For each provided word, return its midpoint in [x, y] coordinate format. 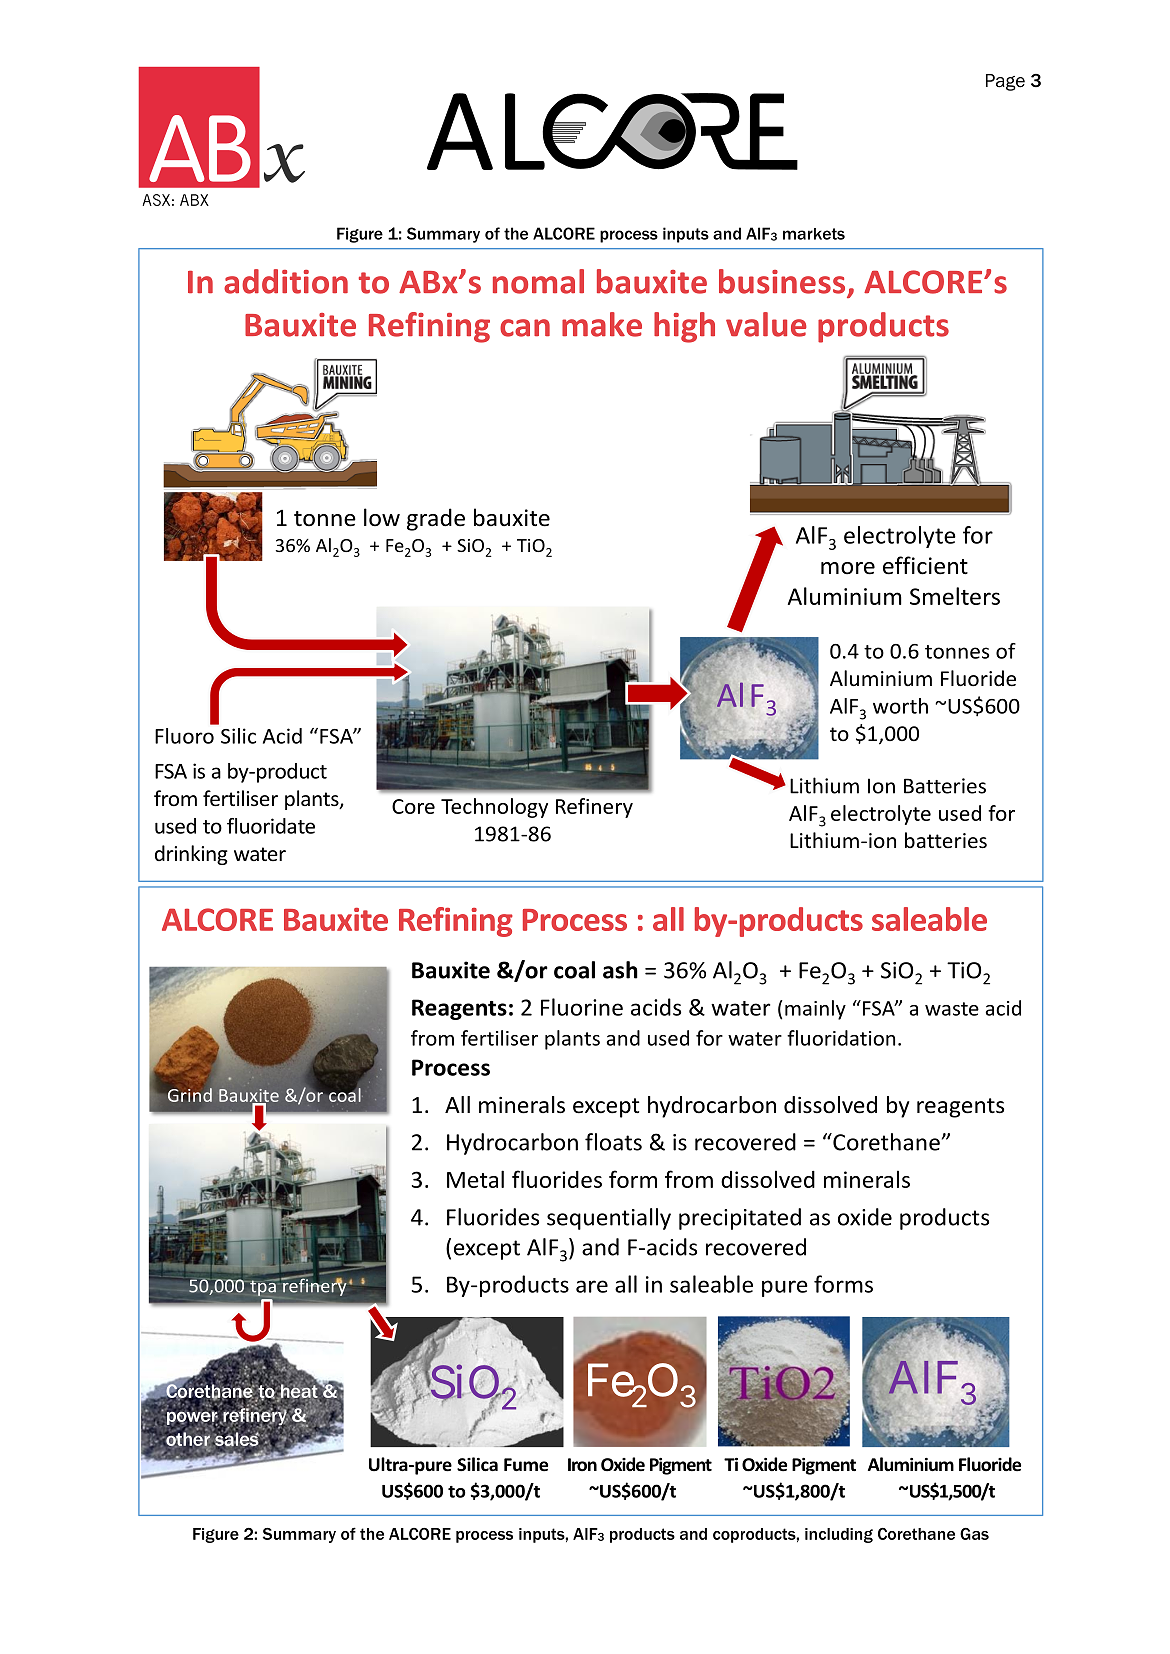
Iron [582, 1464]
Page [1005, 82]
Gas [974, 1534]
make [602, 324]
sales [237, 1438]
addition [286, 281]
